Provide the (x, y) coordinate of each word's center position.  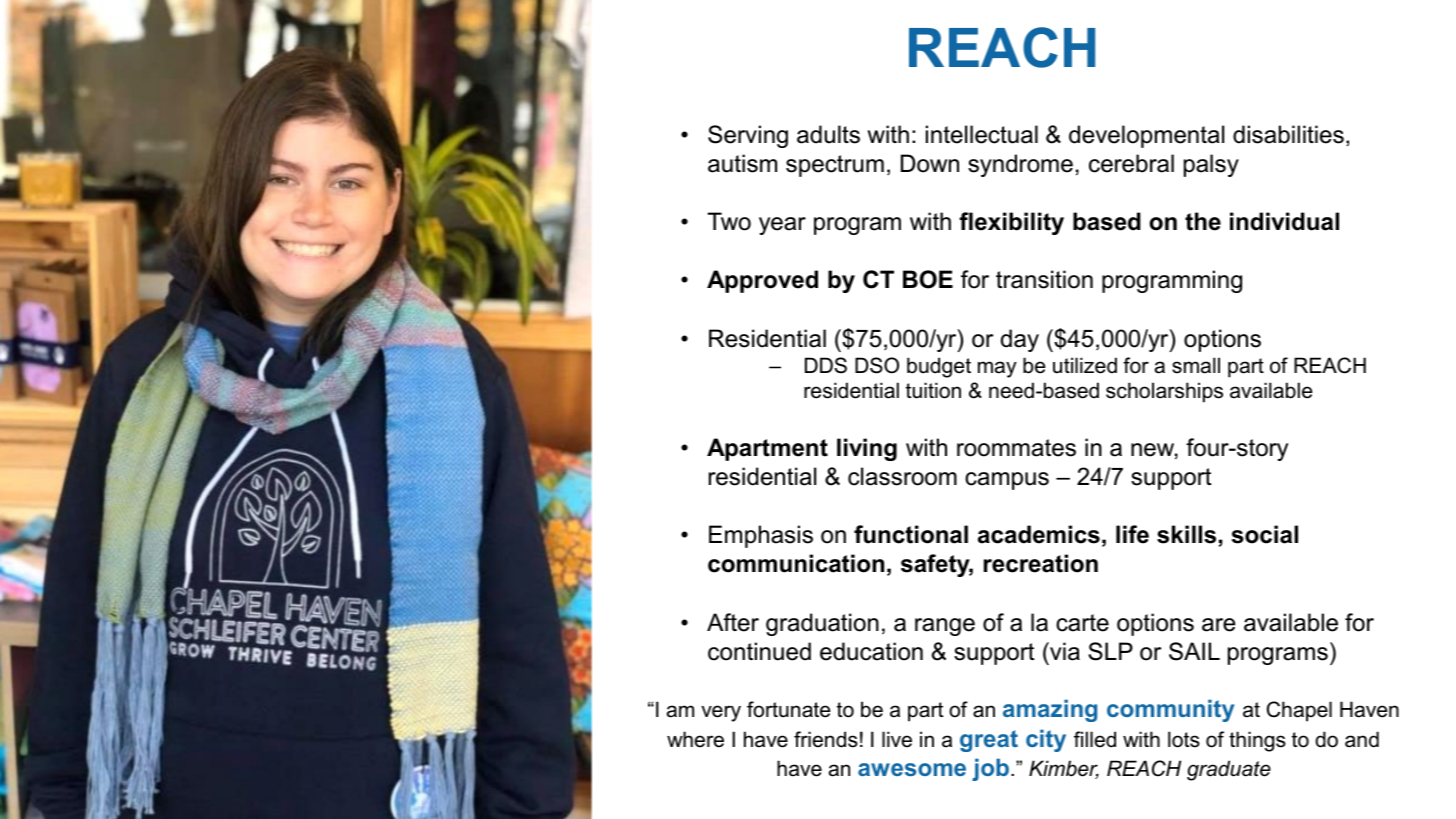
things (1257, 741)
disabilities (1288, 134)
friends (826, 739)
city (1046, 740)
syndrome (1020, 165)
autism (742, 163)
